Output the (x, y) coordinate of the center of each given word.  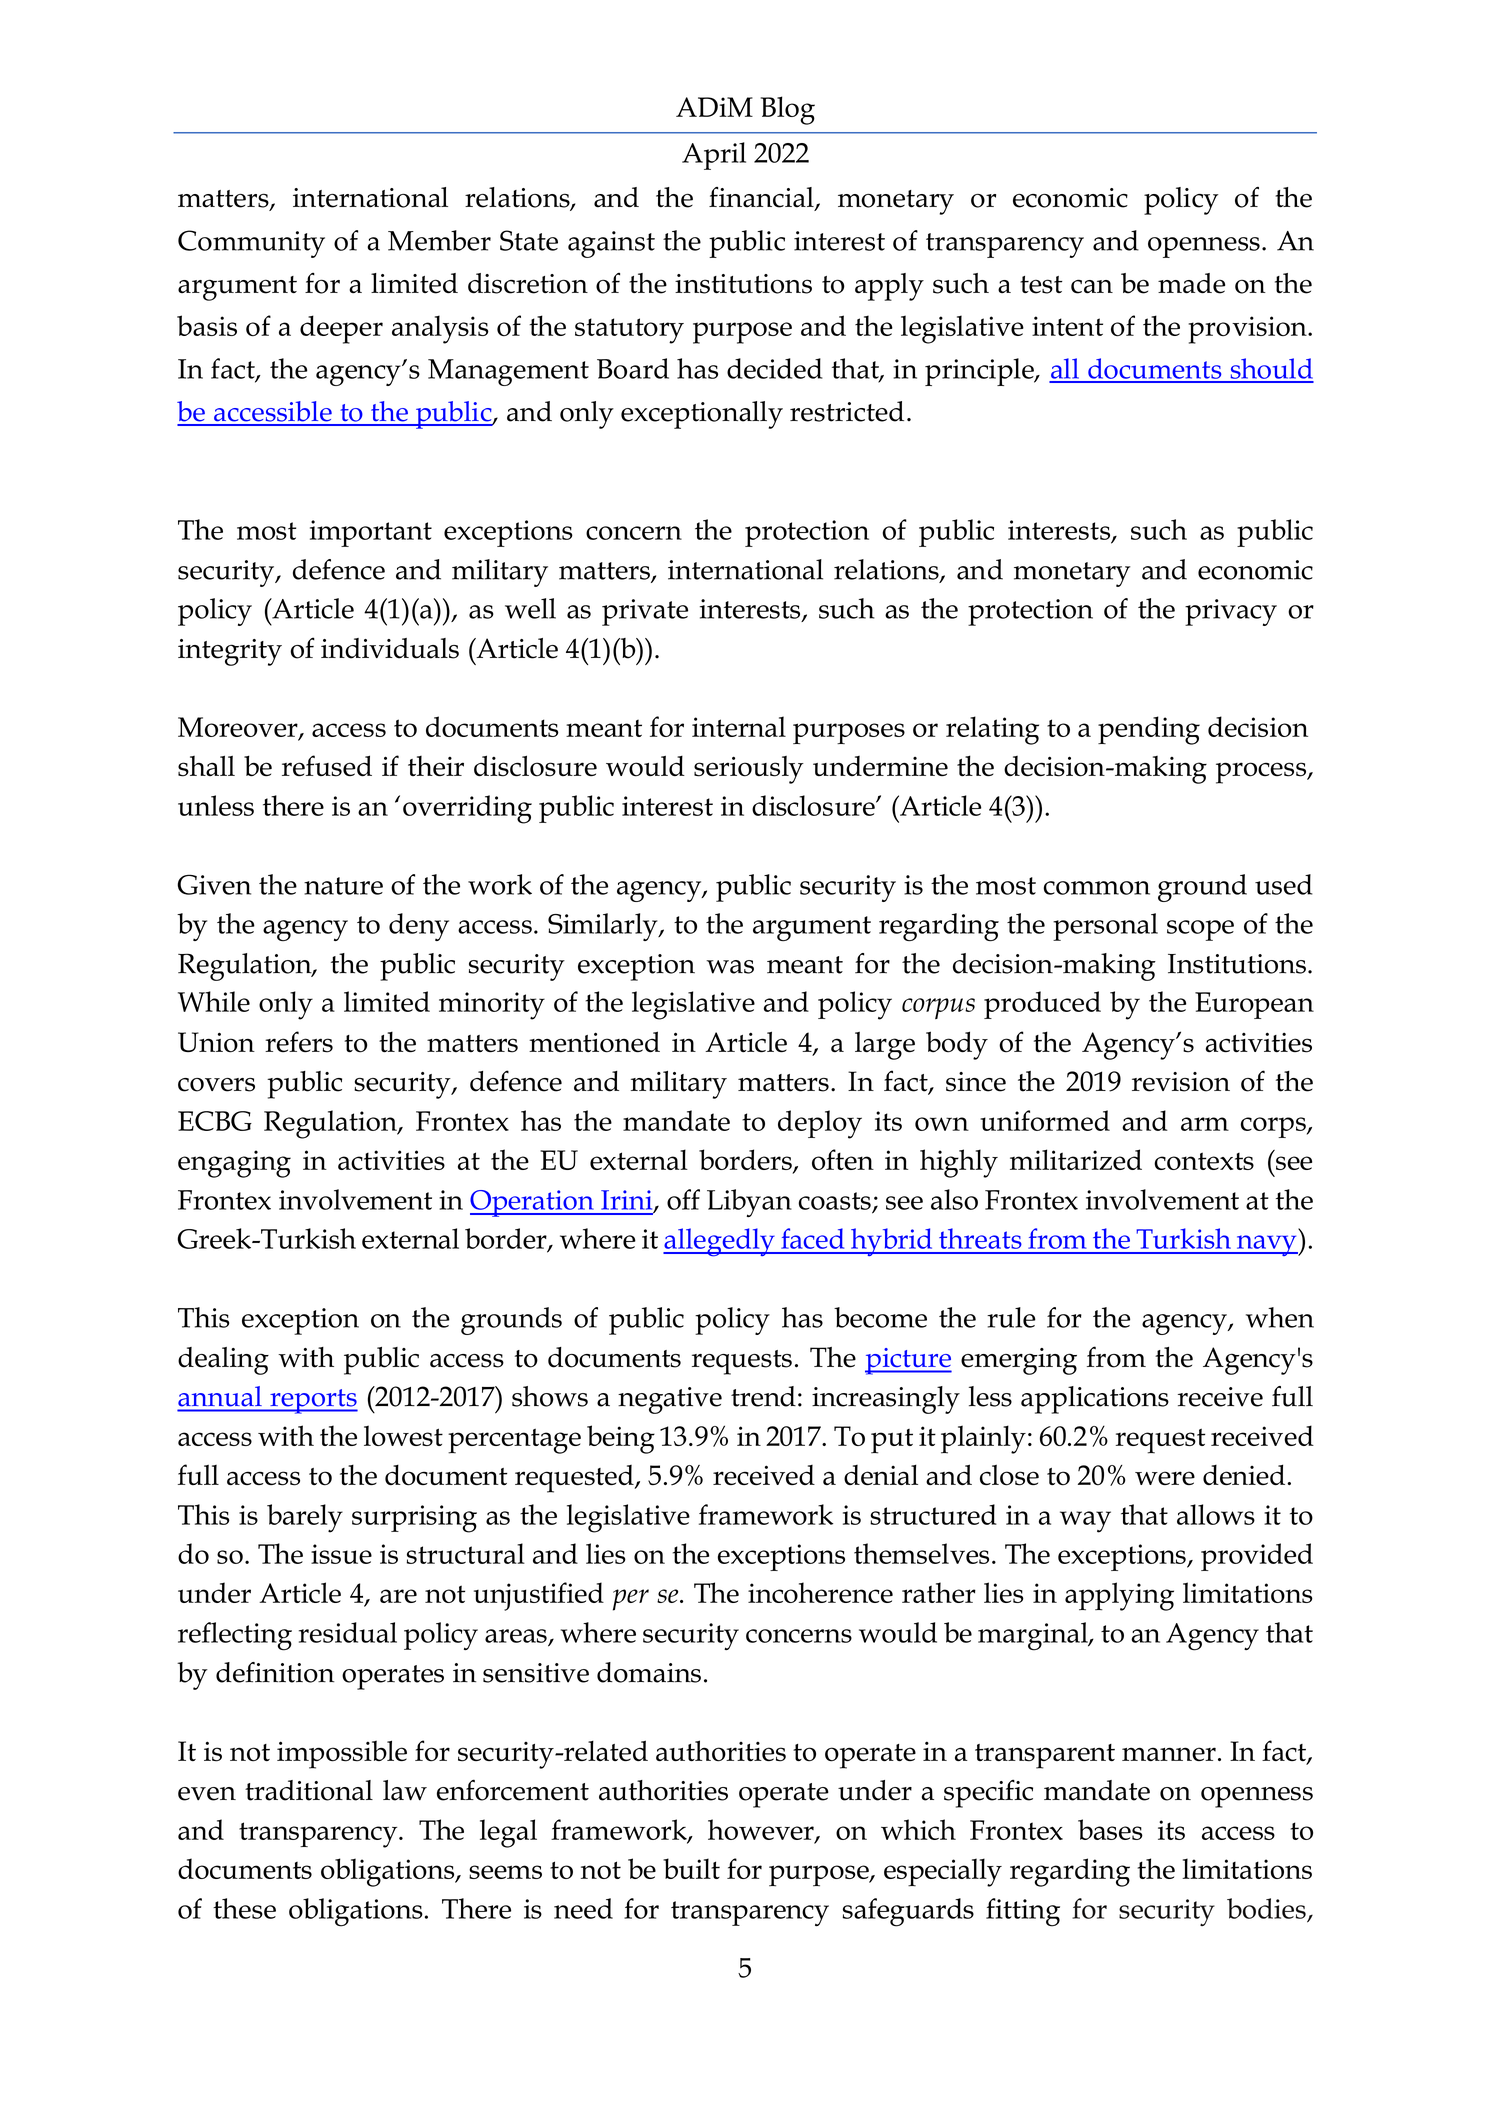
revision (1181, 1082)
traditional (309, 1790)
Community (251, 244)
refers (299, 1042)
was (730, 967)
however (762, 1830)
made (1191, 283)
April (714, 156)
